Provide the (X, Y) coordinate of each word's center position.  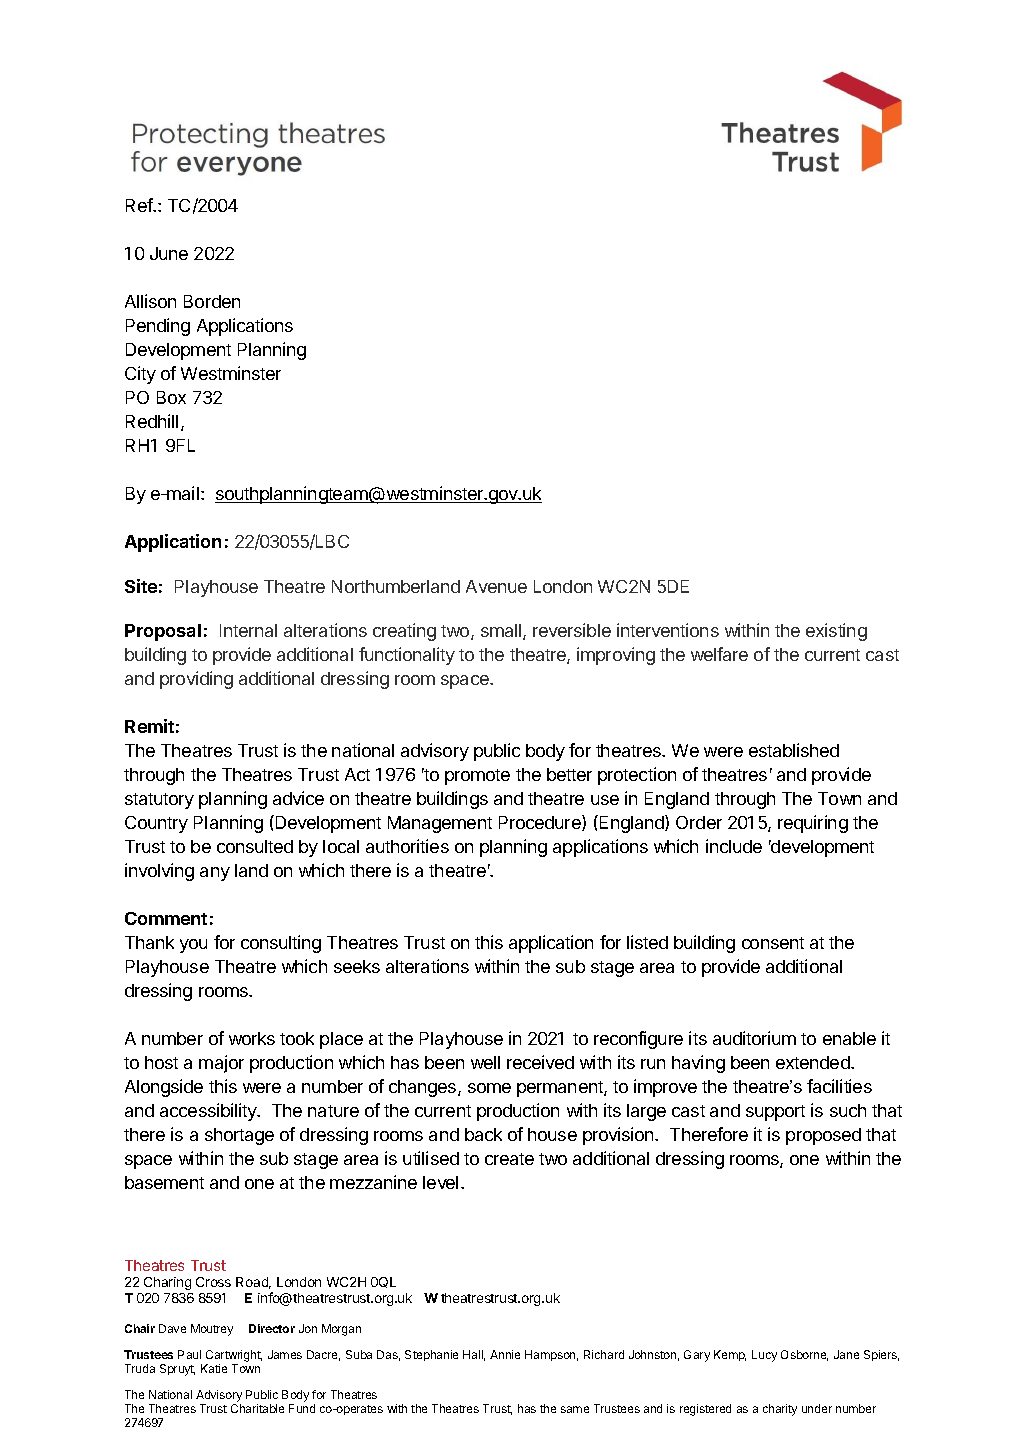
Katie (214, 1368)
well (485, 1062)
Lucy (764, 1356)
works (252, 1038)
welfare (719, 654)
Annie (505, 1354)
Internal (248, 630)
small (502, 632)
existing (836, 632)
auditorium (754, 1038)
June (169, 253)
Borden (212, 301)
